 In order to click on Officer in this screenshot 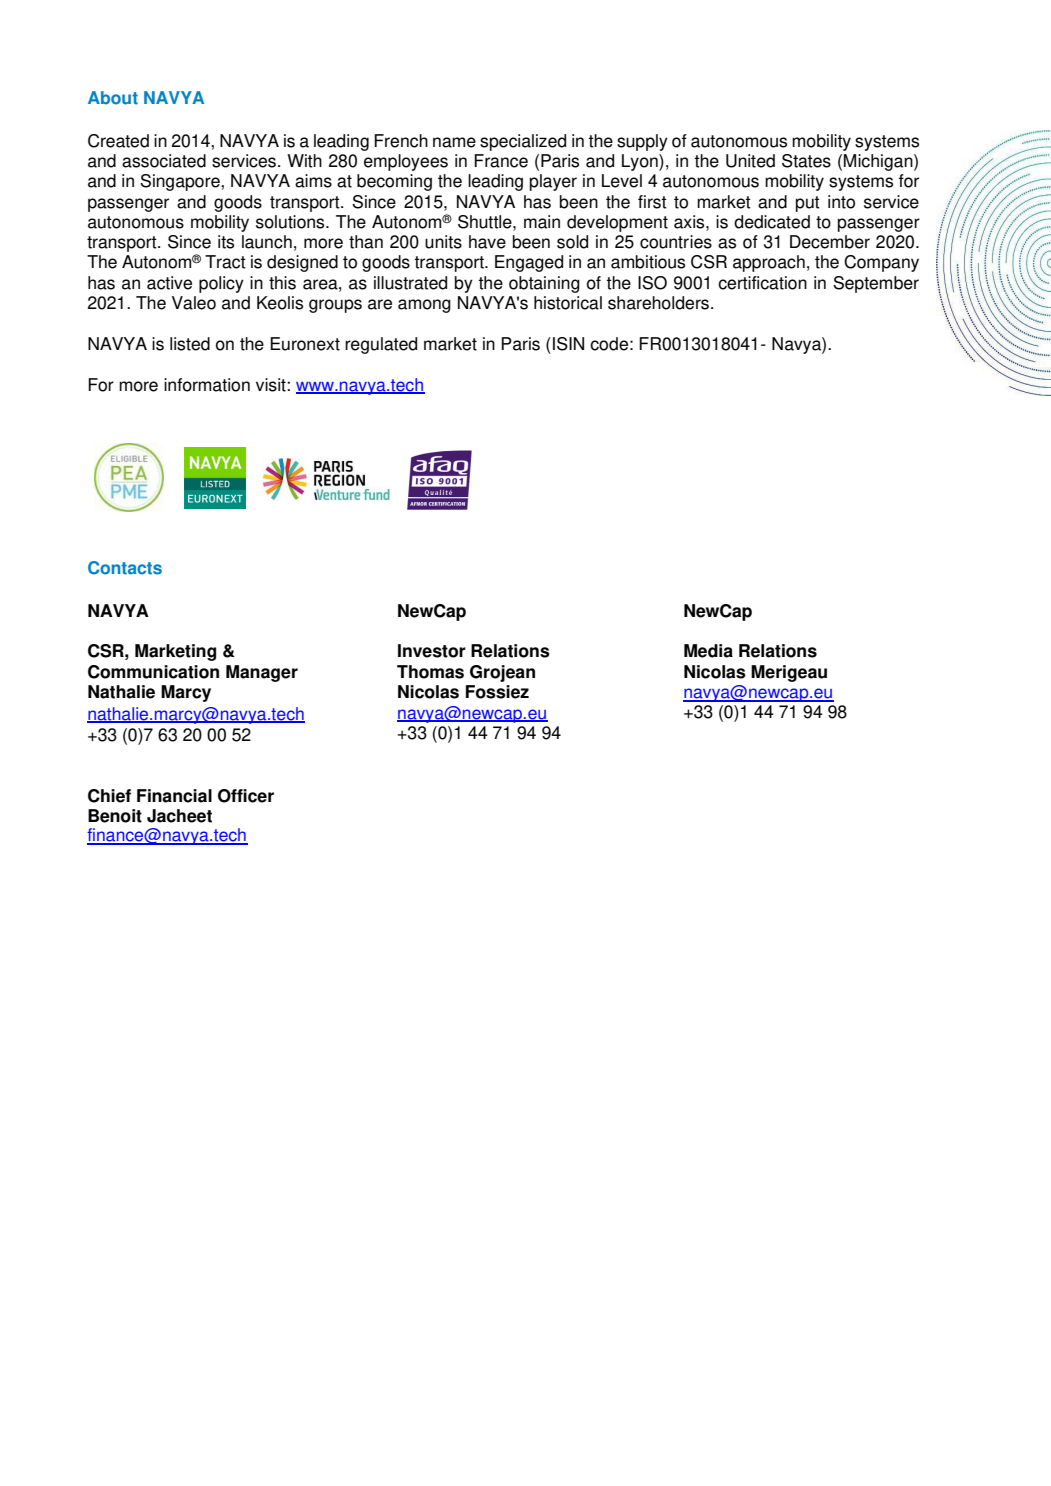, I will do `click(246, 796)`.
